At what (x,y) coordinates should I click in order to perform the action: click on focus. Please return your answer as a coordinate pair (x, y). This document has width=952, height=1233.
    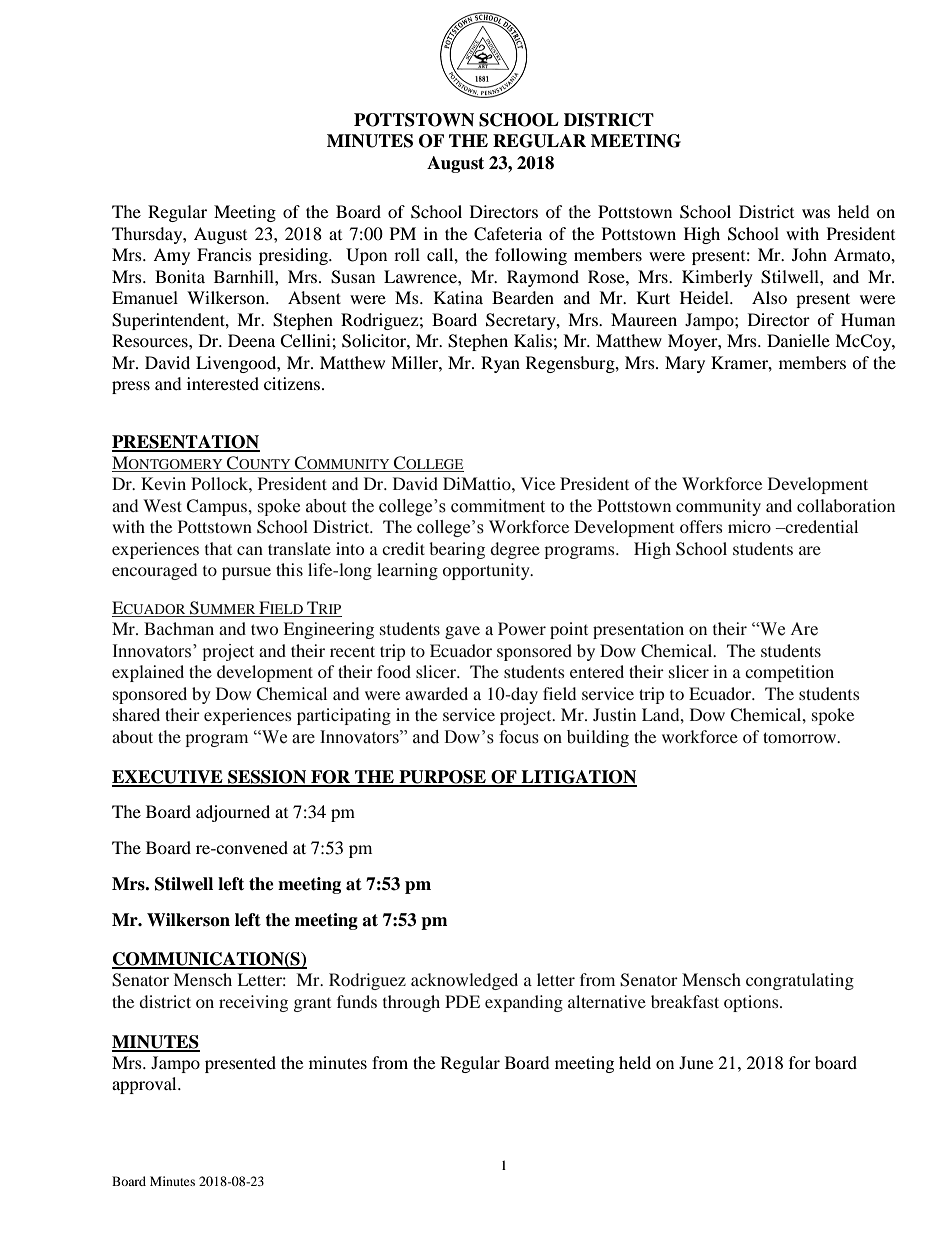
    Looking at the image, I should click on (519, 737).
